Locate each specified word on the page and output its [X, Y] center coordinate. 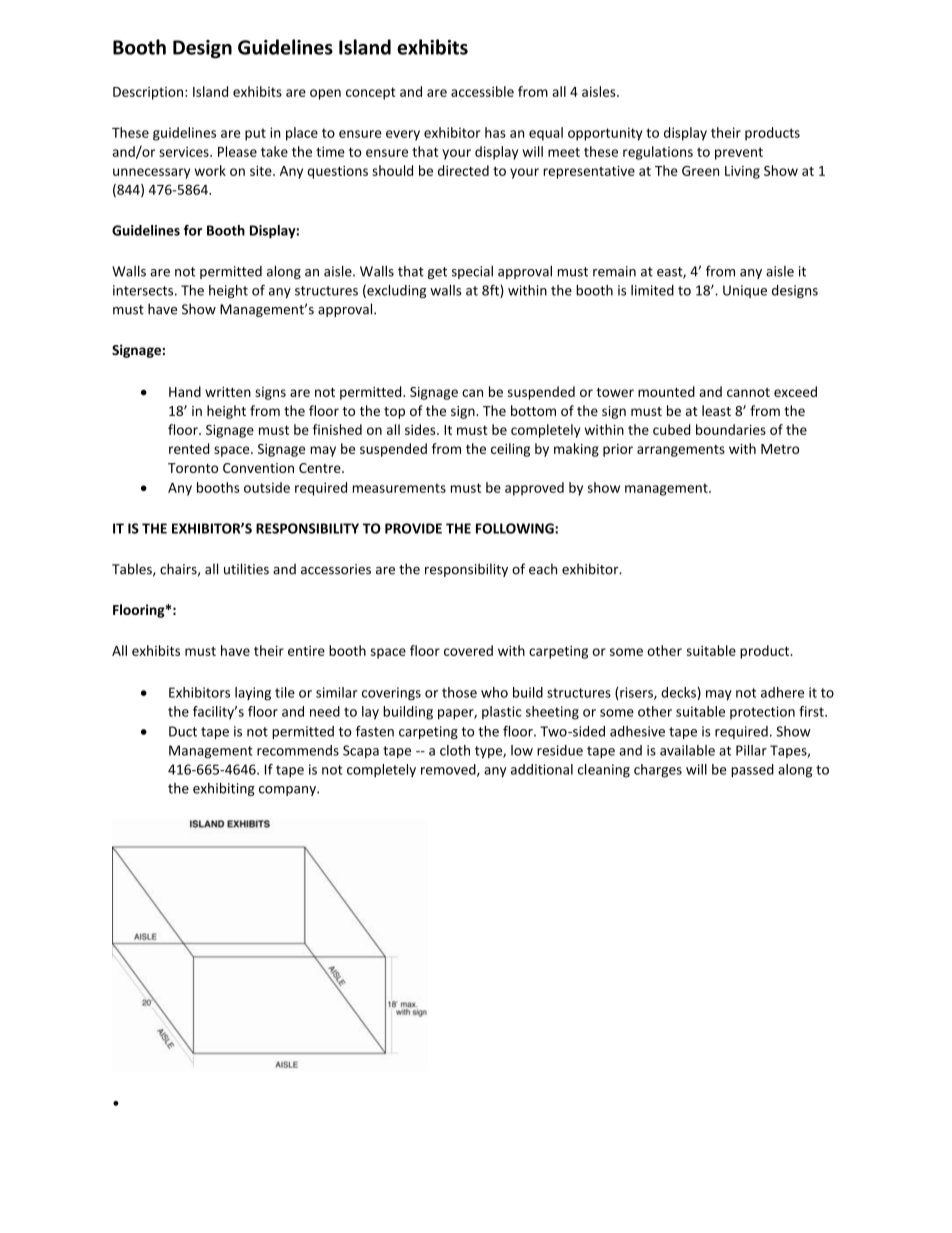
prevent [739, 153]
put [255, 134]
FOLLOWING [516, 528]
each [543, 569]
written [228, 392]
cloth [455, 750]
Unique [745, 291]
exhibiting [224, 789]
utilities [246, 569]
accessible [482, 91]
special [472, 272]
